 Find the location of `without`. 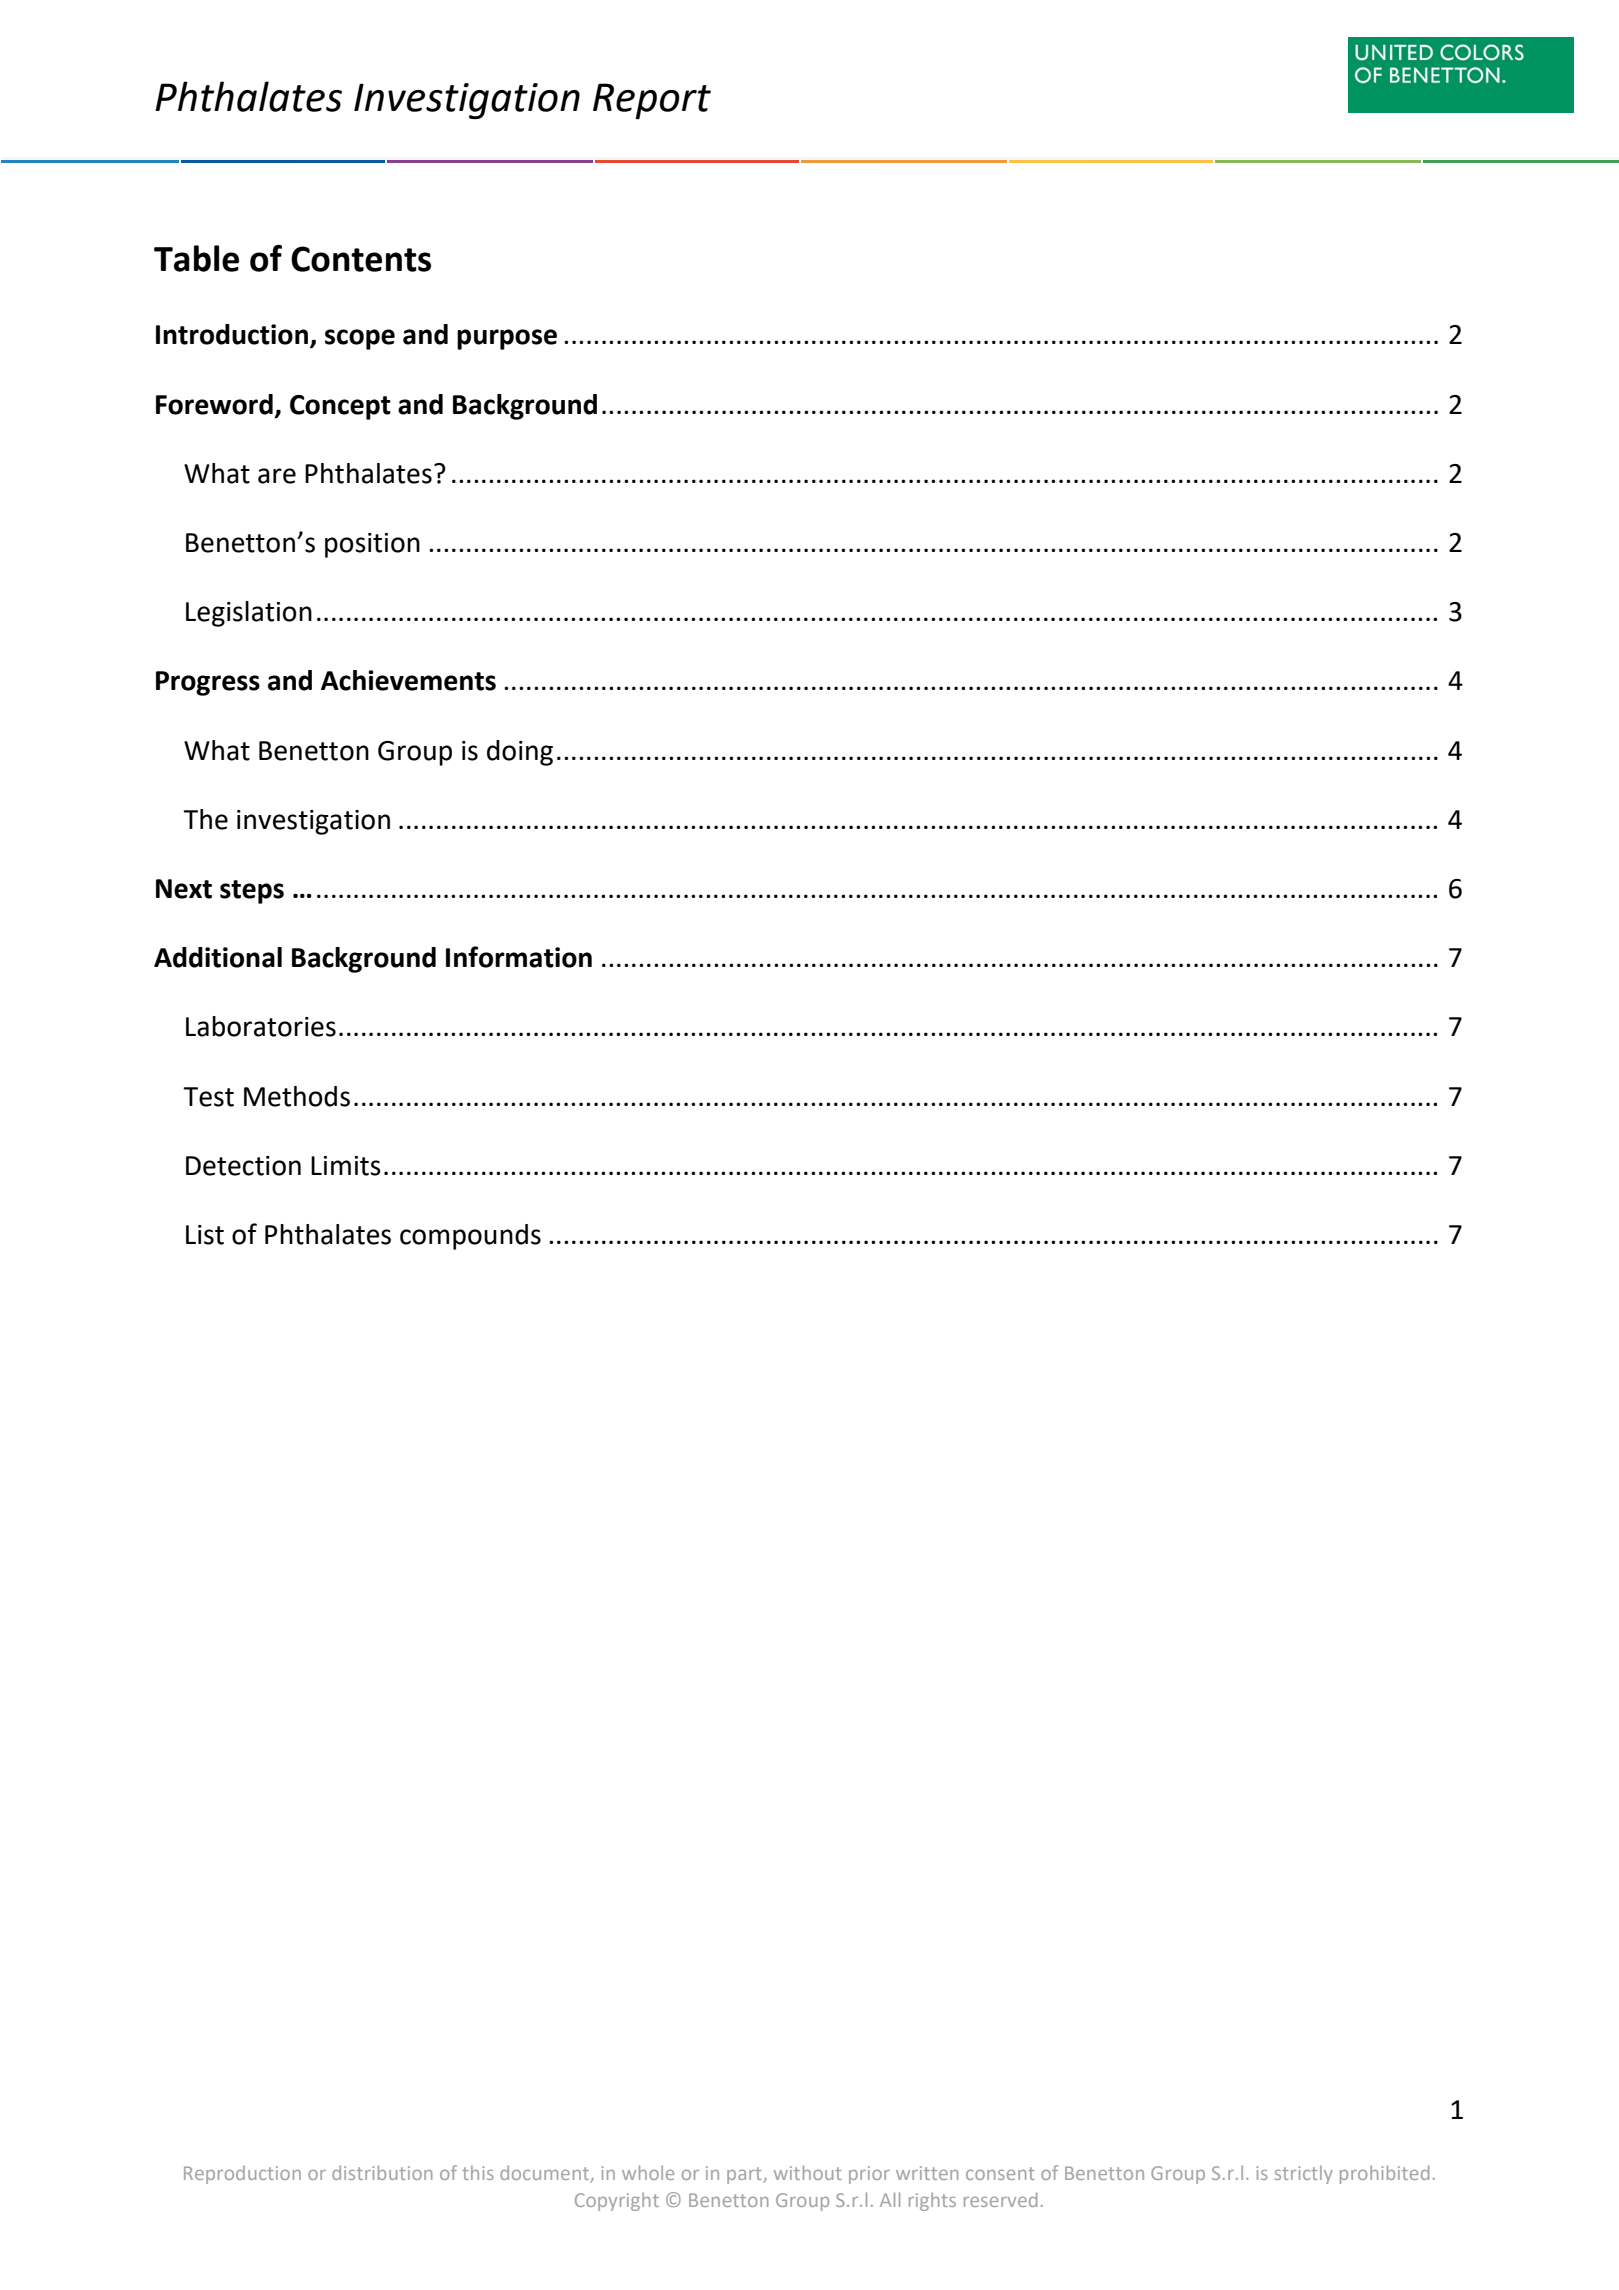

without is located at coordinates (808, 2172).
